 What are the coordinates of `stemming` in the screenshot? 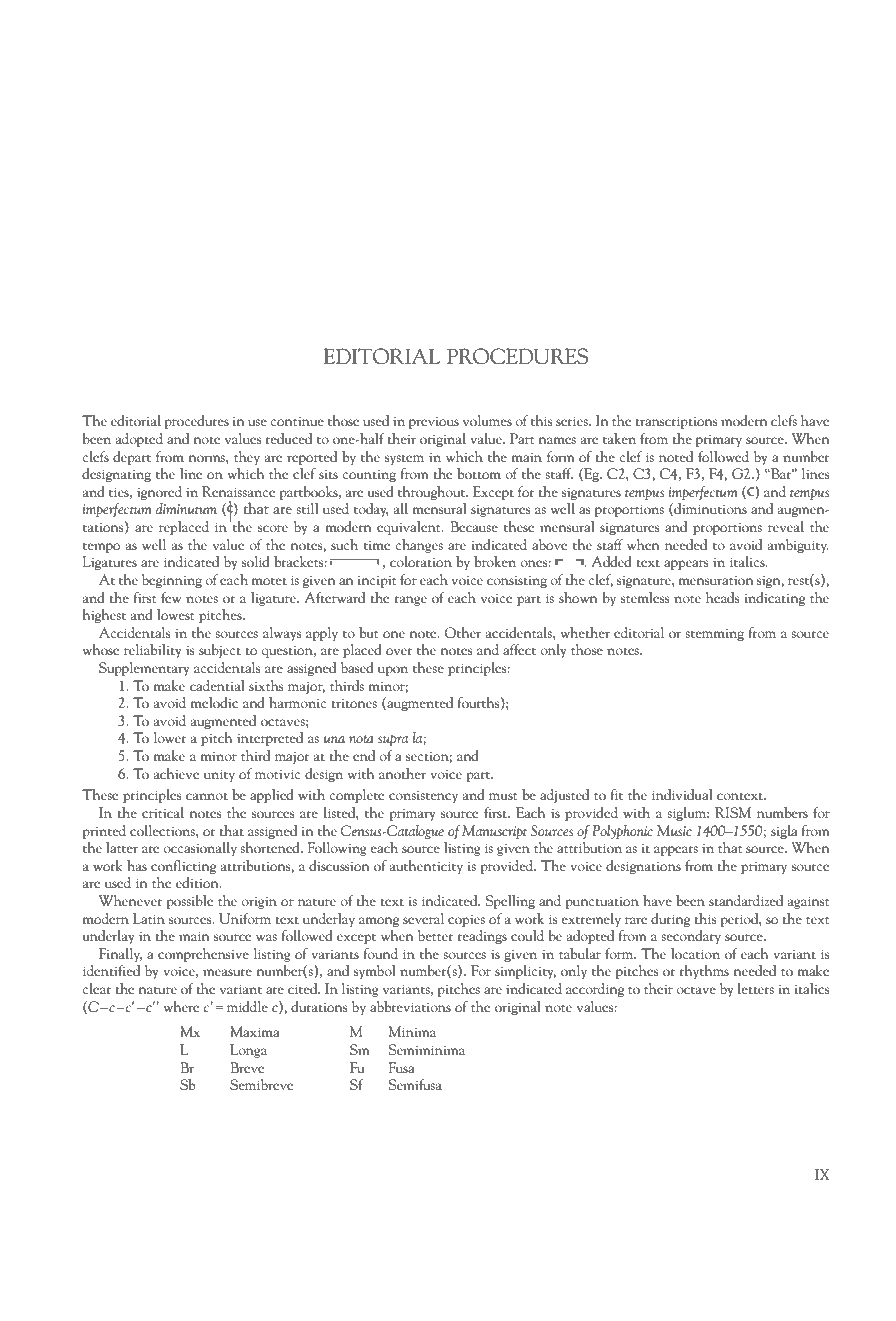 It's located at (714, 635).
